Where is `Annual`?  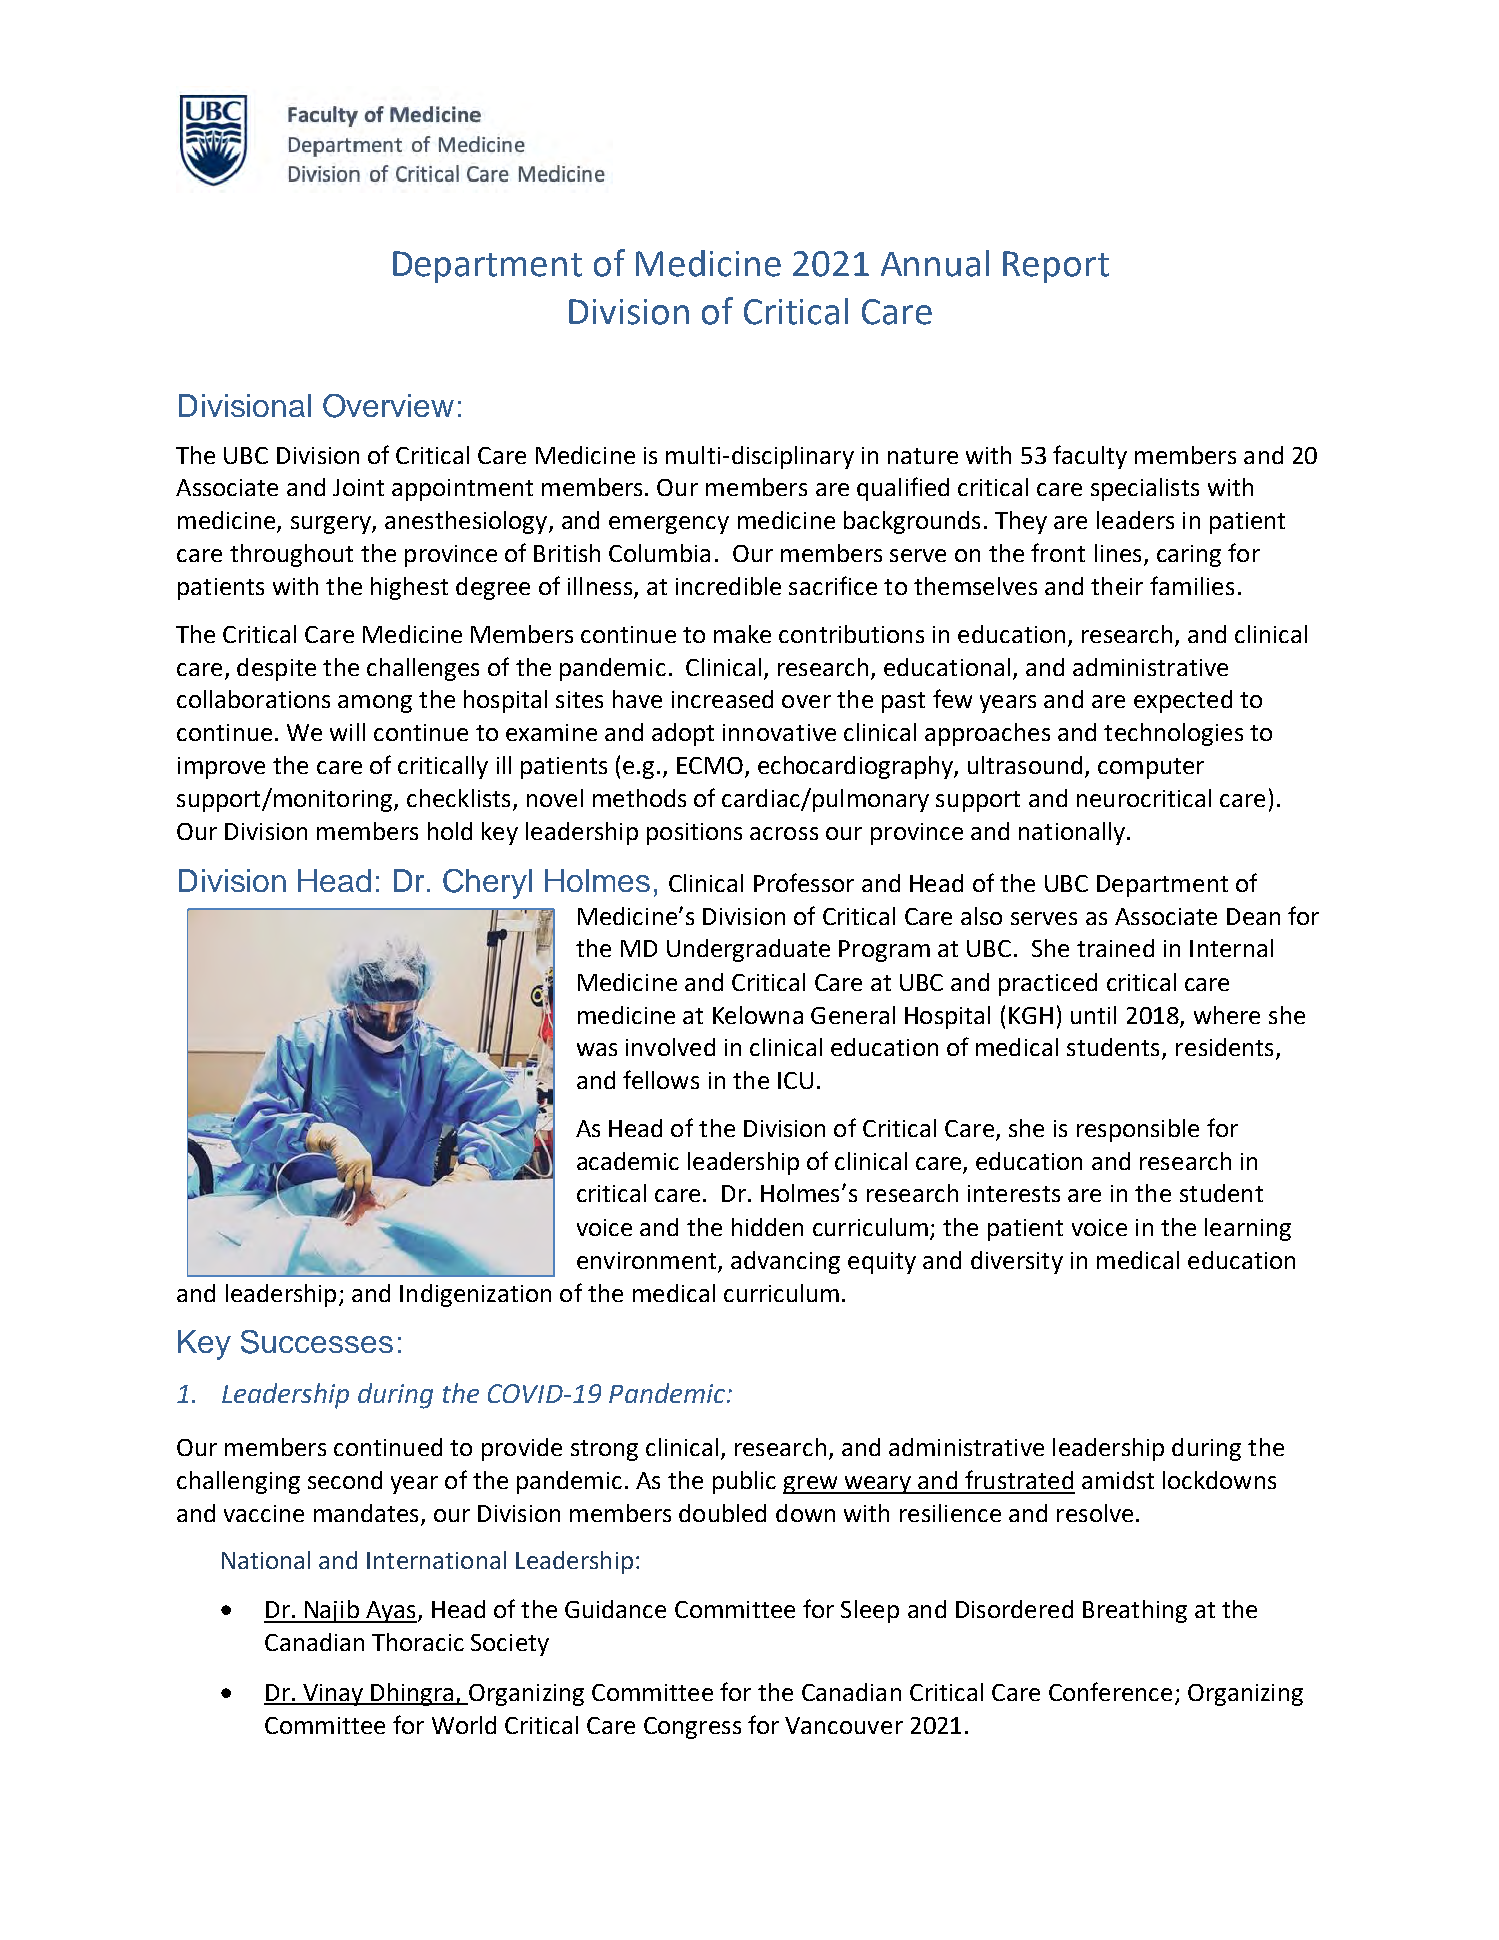
Annual is located at coordinates (935, 263).
